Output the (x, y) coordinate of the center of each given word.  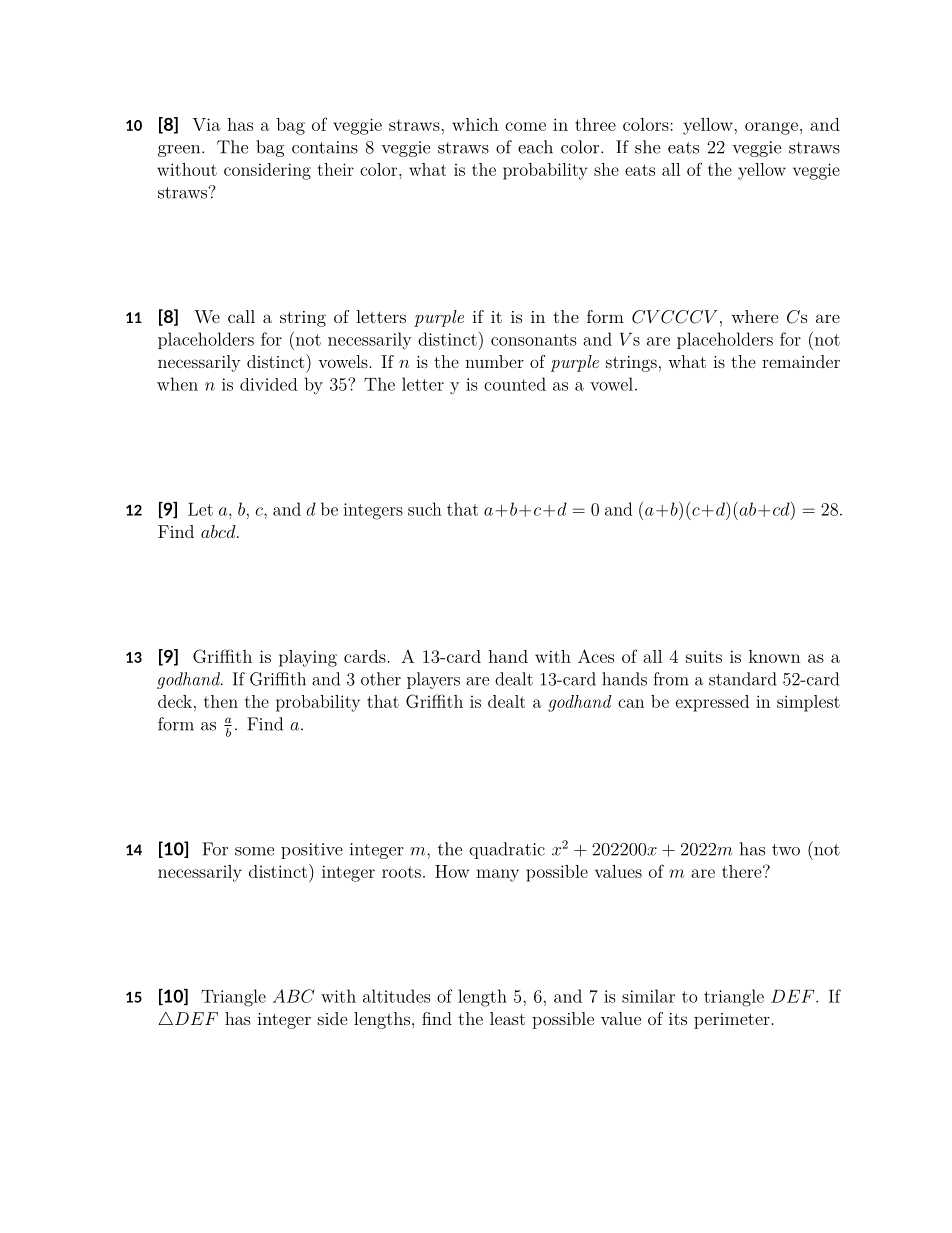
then (221, 701)
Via (206, 124)
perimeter (732, 1021)
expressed (712, 703)
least (507, 1018)
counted (515, 384)
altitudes (397, 996)
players (433, 680)
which (475, 124)
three (595, 124)
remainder (801, 361)
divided (268, 384)
